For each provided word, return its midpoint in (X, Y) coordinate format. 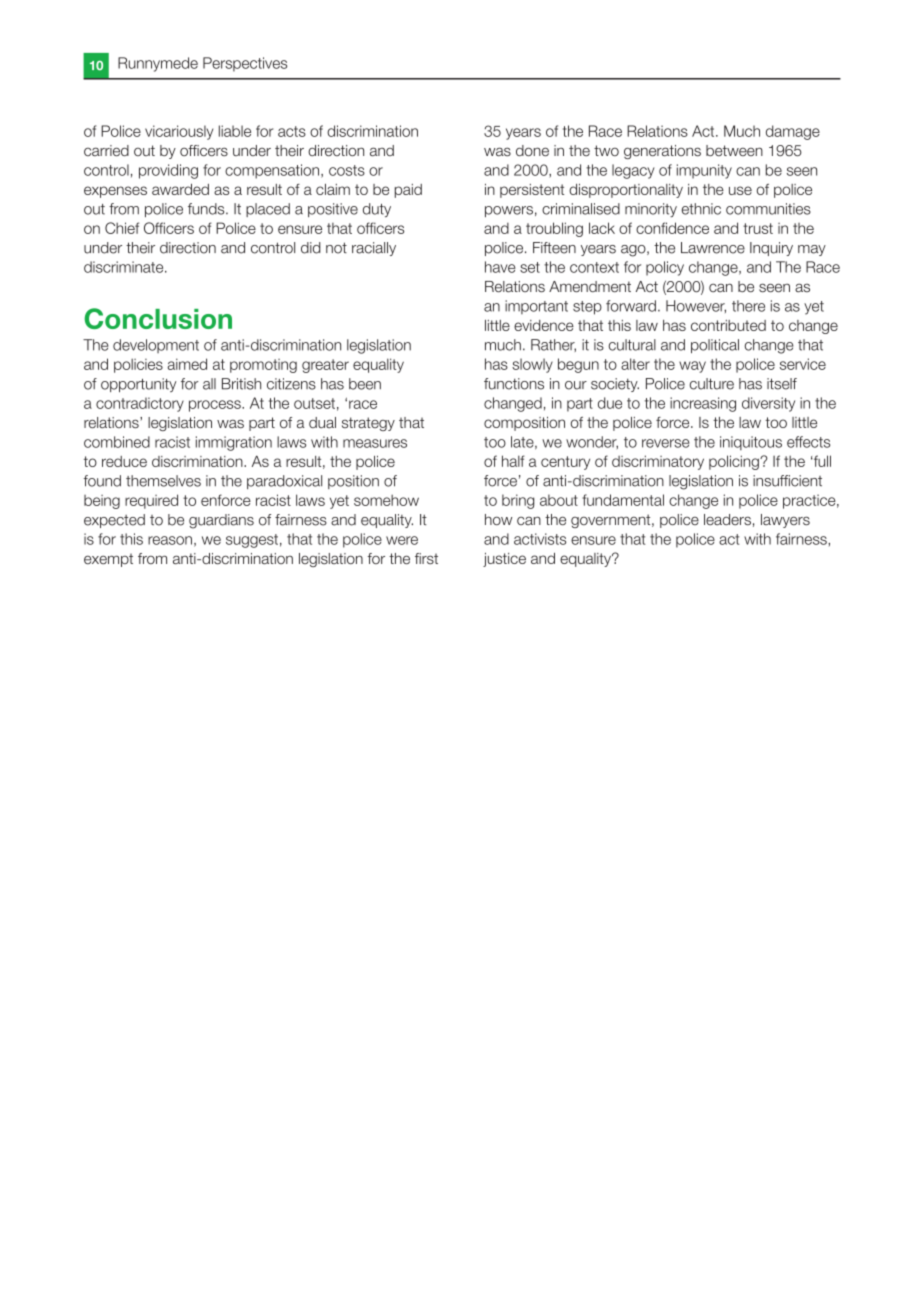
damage (793, 132)
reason (170, 540)
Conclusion (158, 318)
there (748, 306)
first (426, 558)
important (536, 307)
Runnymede (158, 64)
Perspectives (245, 64)
